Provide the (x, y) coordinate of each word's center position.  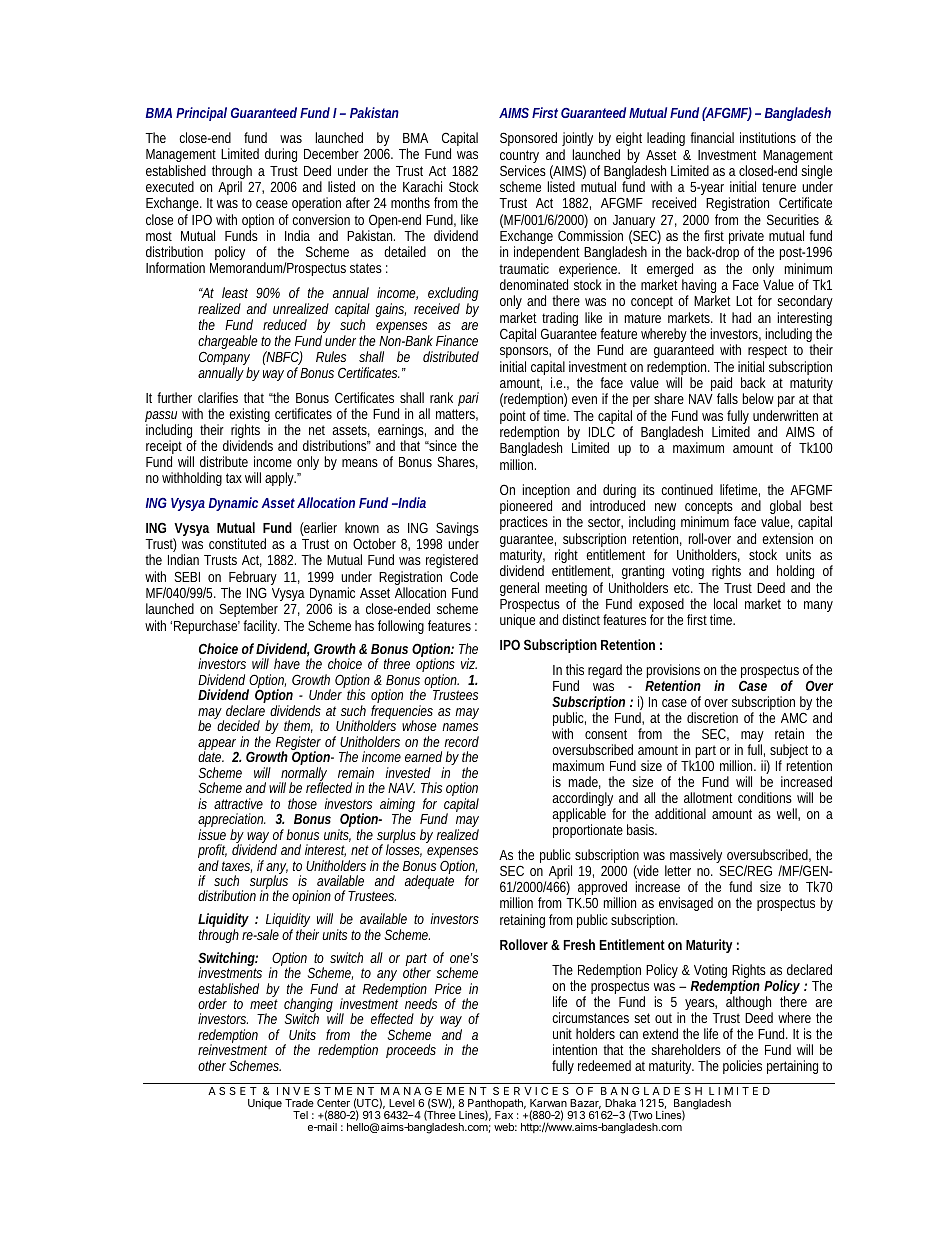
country (519, 158)
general (519, 589)
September (249, 612)
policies (742, 1067)
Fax (504, 1114)
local (725, 603)
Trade (299, 1103)
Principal (201, 114)
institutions (768, 137)
